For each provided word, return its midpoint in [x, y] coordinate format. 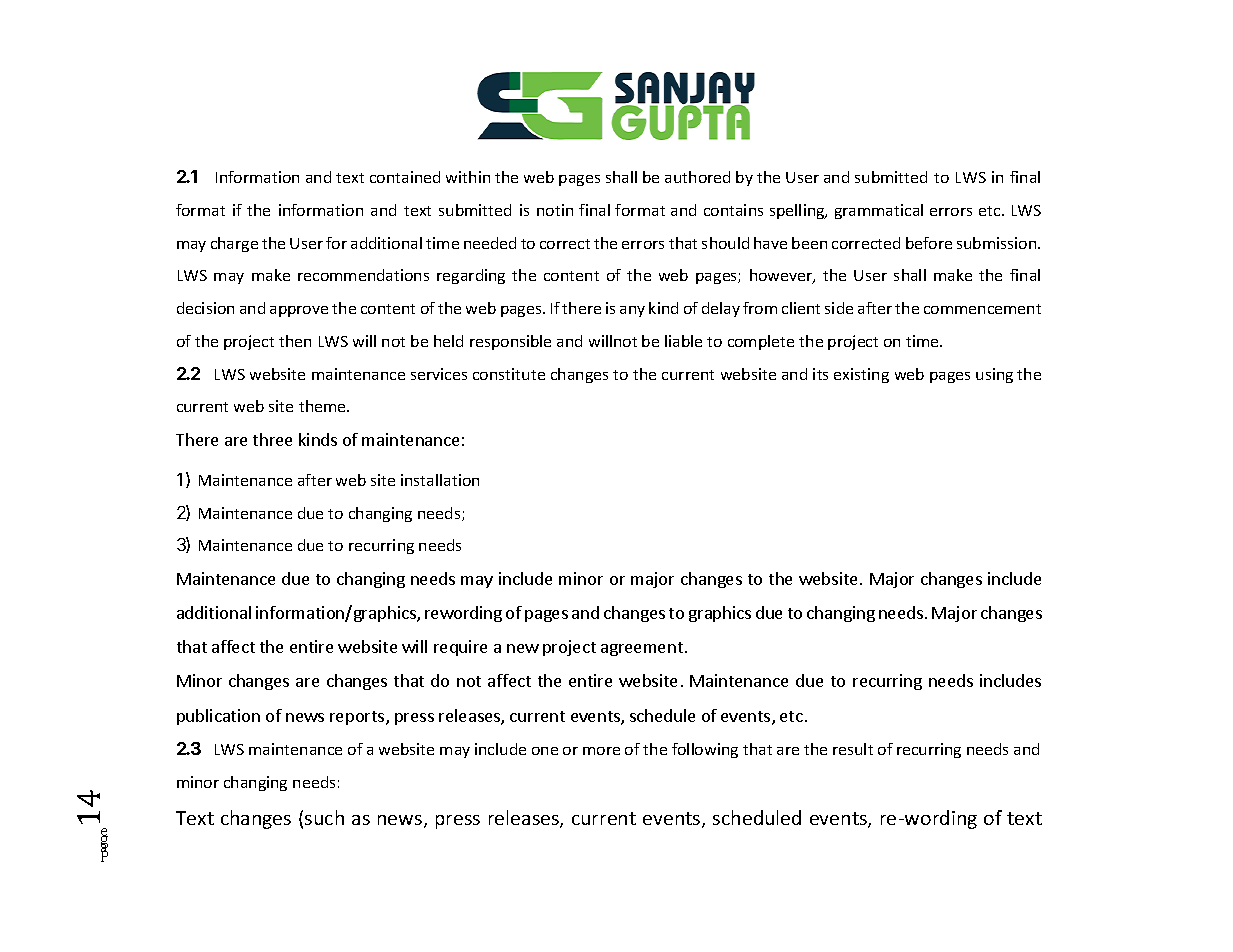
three [272, 439]
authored [697, 177]
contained [405, 177]
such [324, 817]
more [601, 751]
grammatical [879, 211]
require [460, 648]
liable [683, 341]
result [853, 749]
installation [440, 480]
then [295, 341]
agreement [642, 649]
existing [861, 375]
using [994, 375]
